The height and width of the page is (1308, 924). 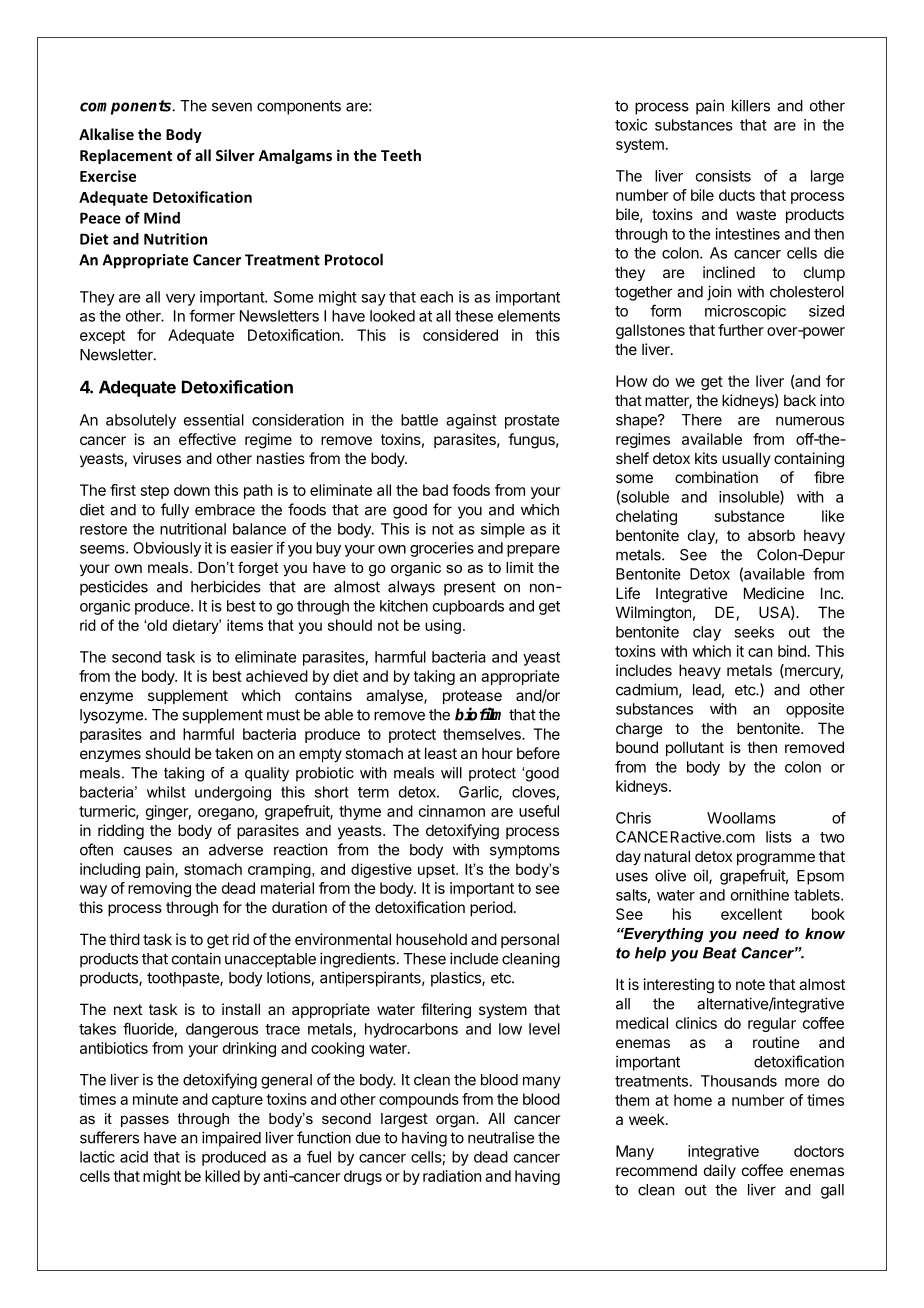 I want to click on need, so click(x=761, y=933).
